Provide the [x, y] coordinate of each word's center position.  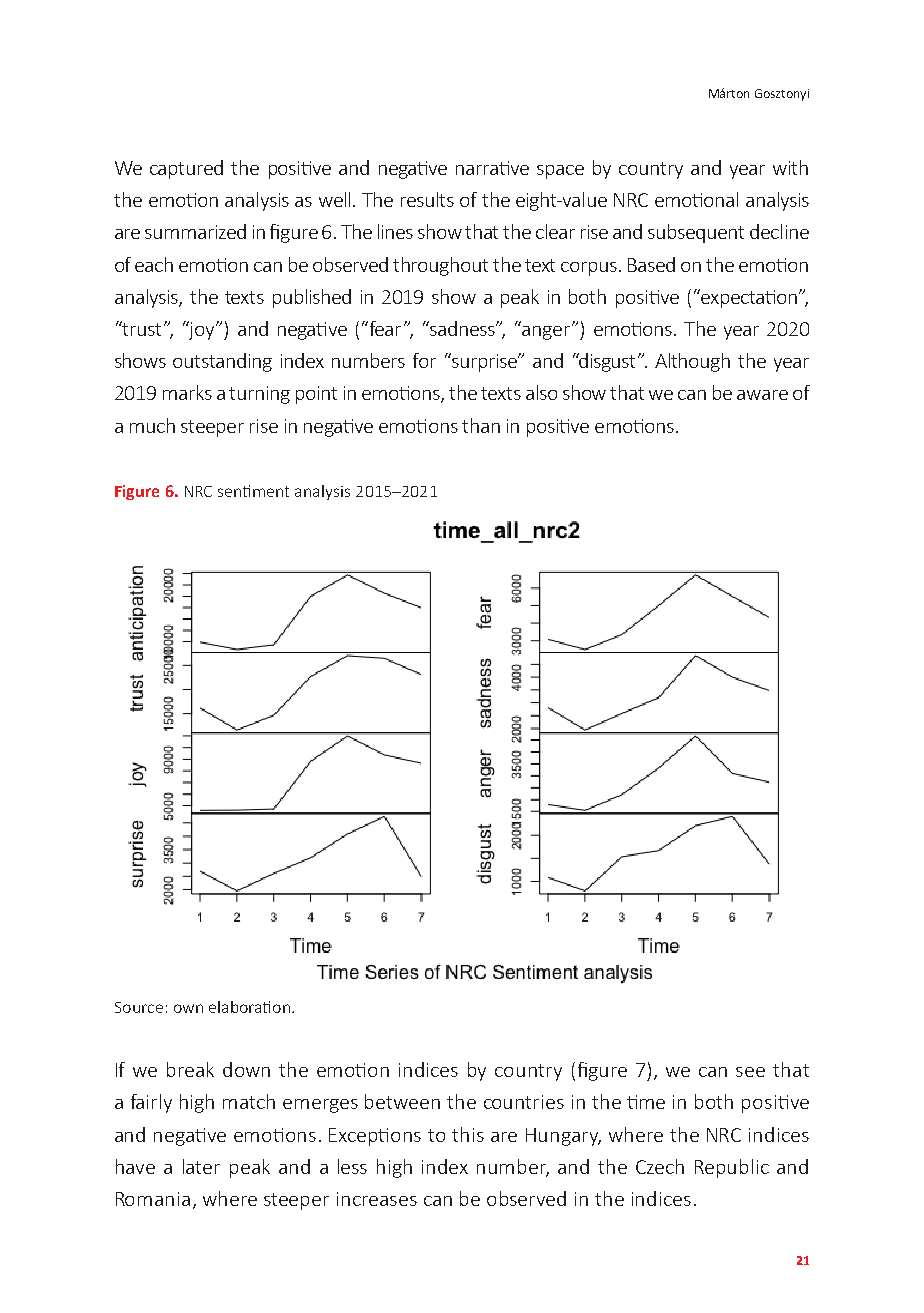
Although [692, 362]
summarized [195, 231]
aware [762, 395]
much [152, 425]
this [468, 1134]
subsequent [696, 233]
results [427, 199]
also [541, 392]
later [201, 1166]
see [750, 1072]
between [402, 1101]
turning [259, 395]
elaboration [249, 1007]
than [481, 425]
